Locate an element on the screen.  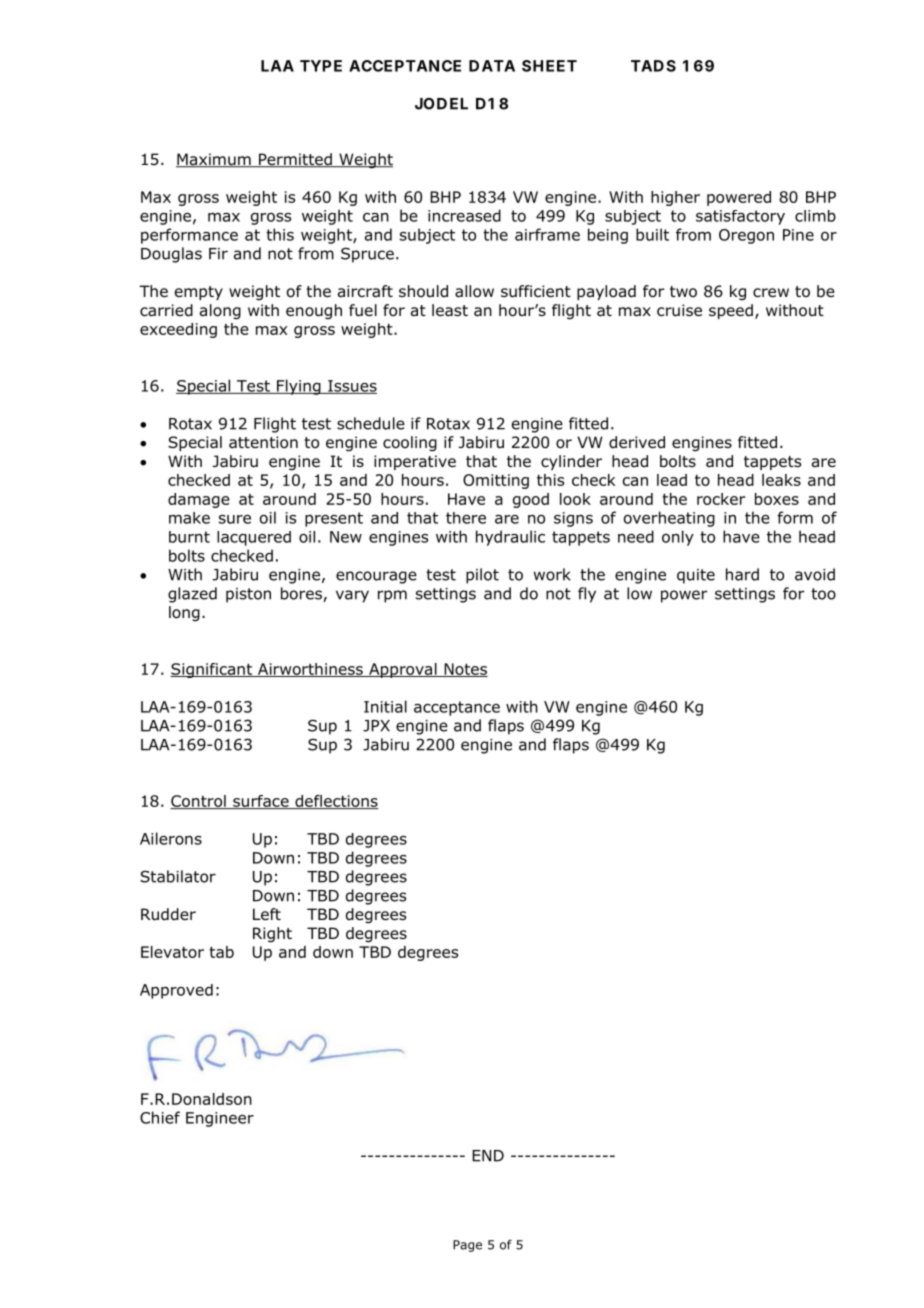
Maximum is located at coordinates (214, 160).
